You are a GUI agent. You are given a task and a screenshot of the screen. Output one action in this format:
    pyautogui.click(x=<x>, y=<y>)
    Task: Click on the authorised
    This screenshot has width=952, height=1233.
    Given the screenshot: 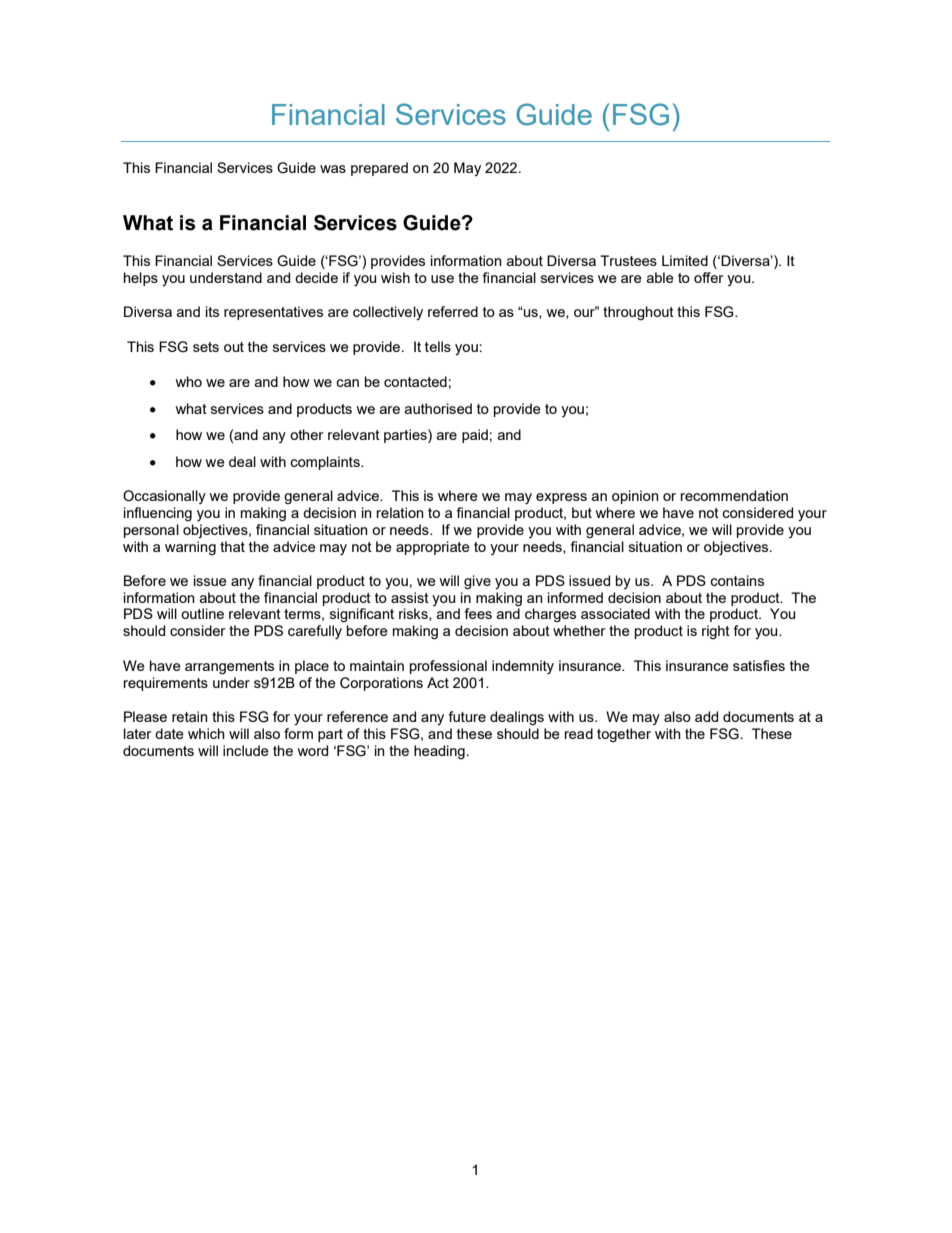 What is the action you would take?
    pyautogui.click(x=438, y=408)
